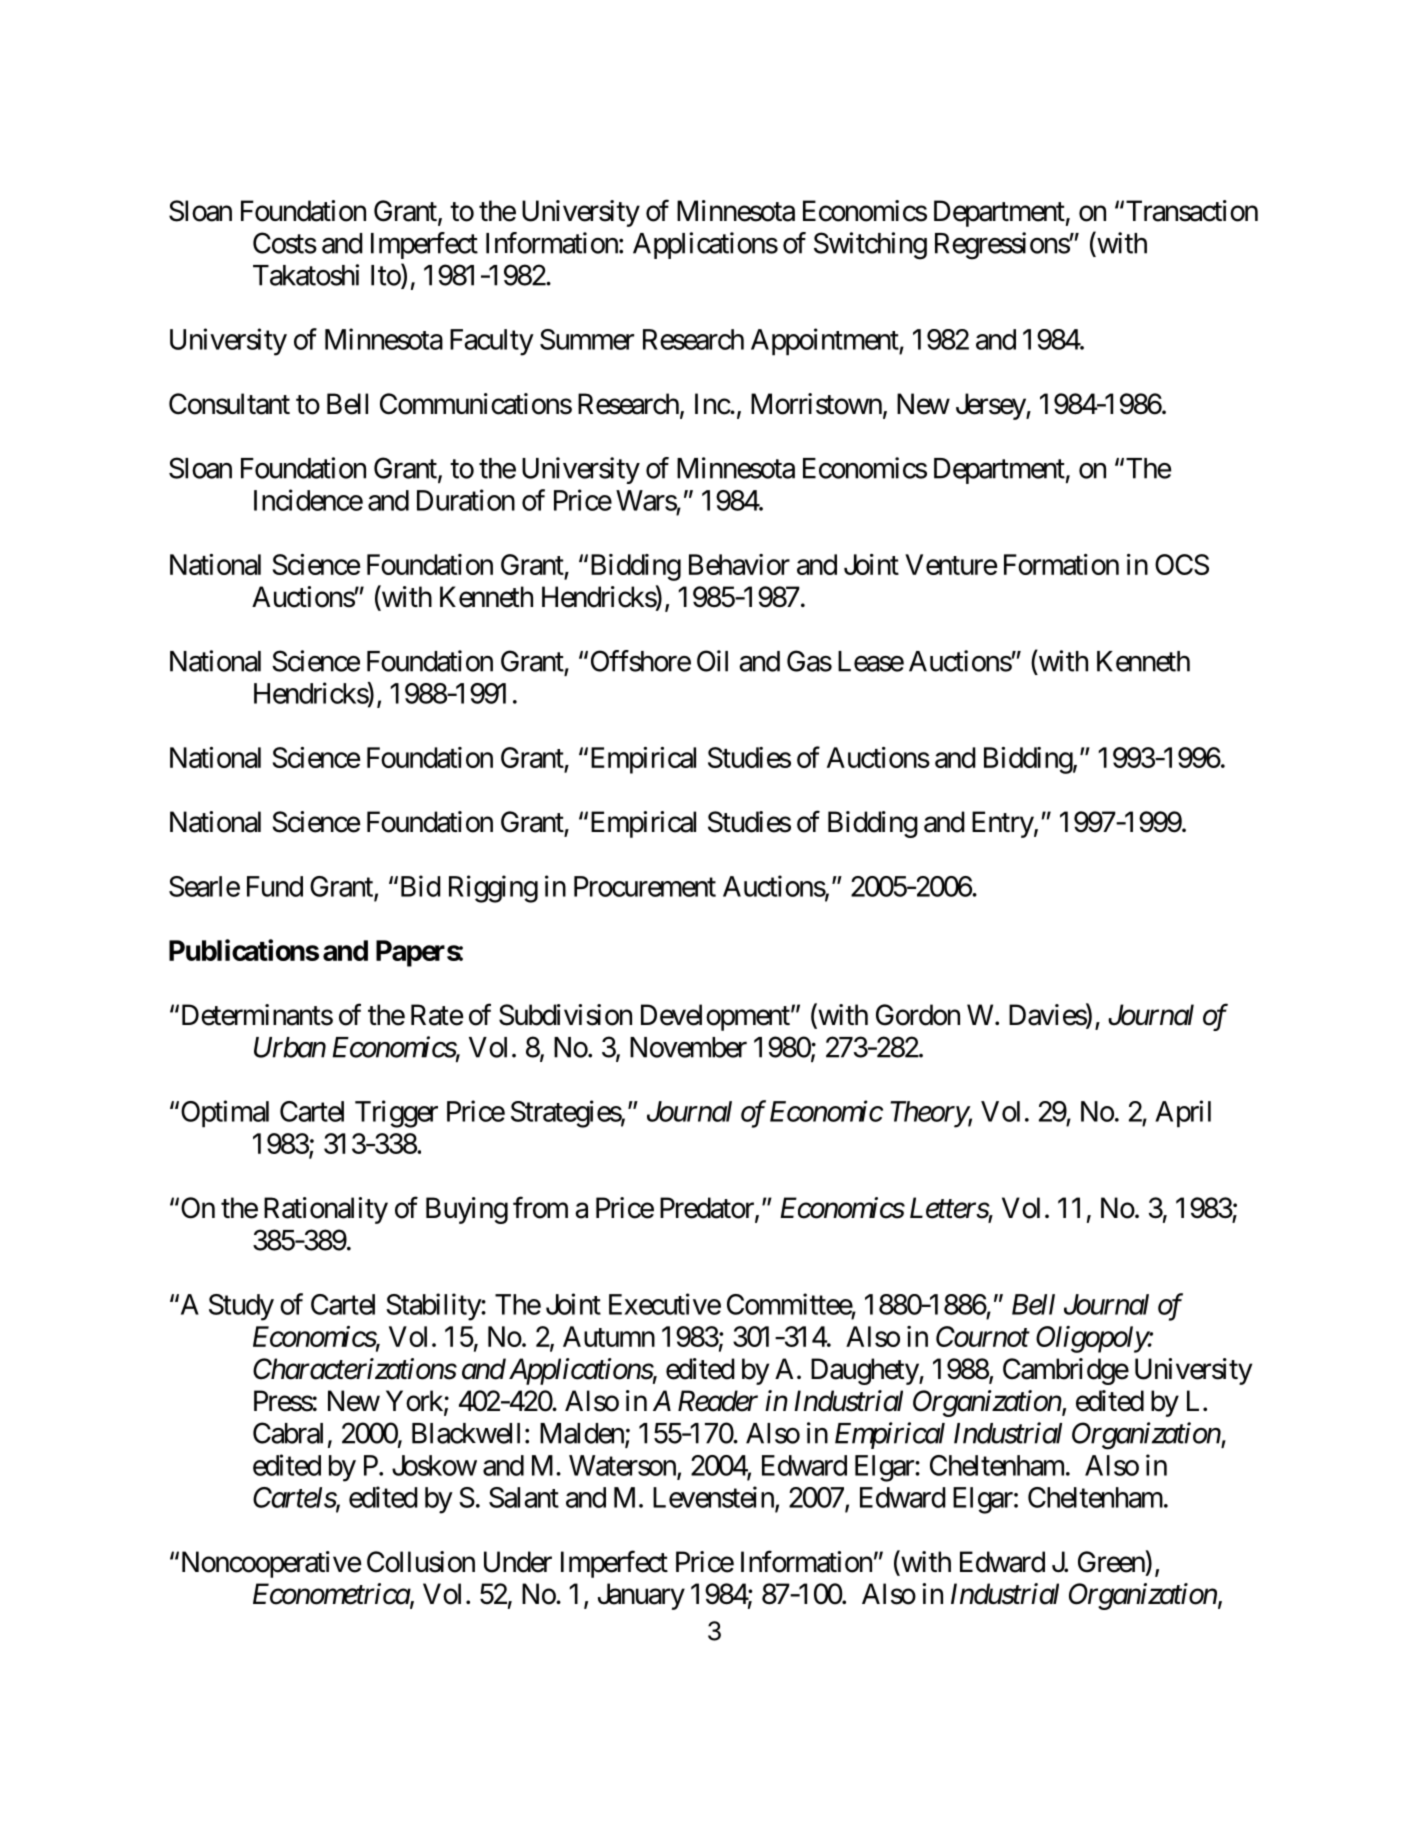 The width and height of the image is (1426, 1846). I want to click on Gordon, so click(918, 1015).
